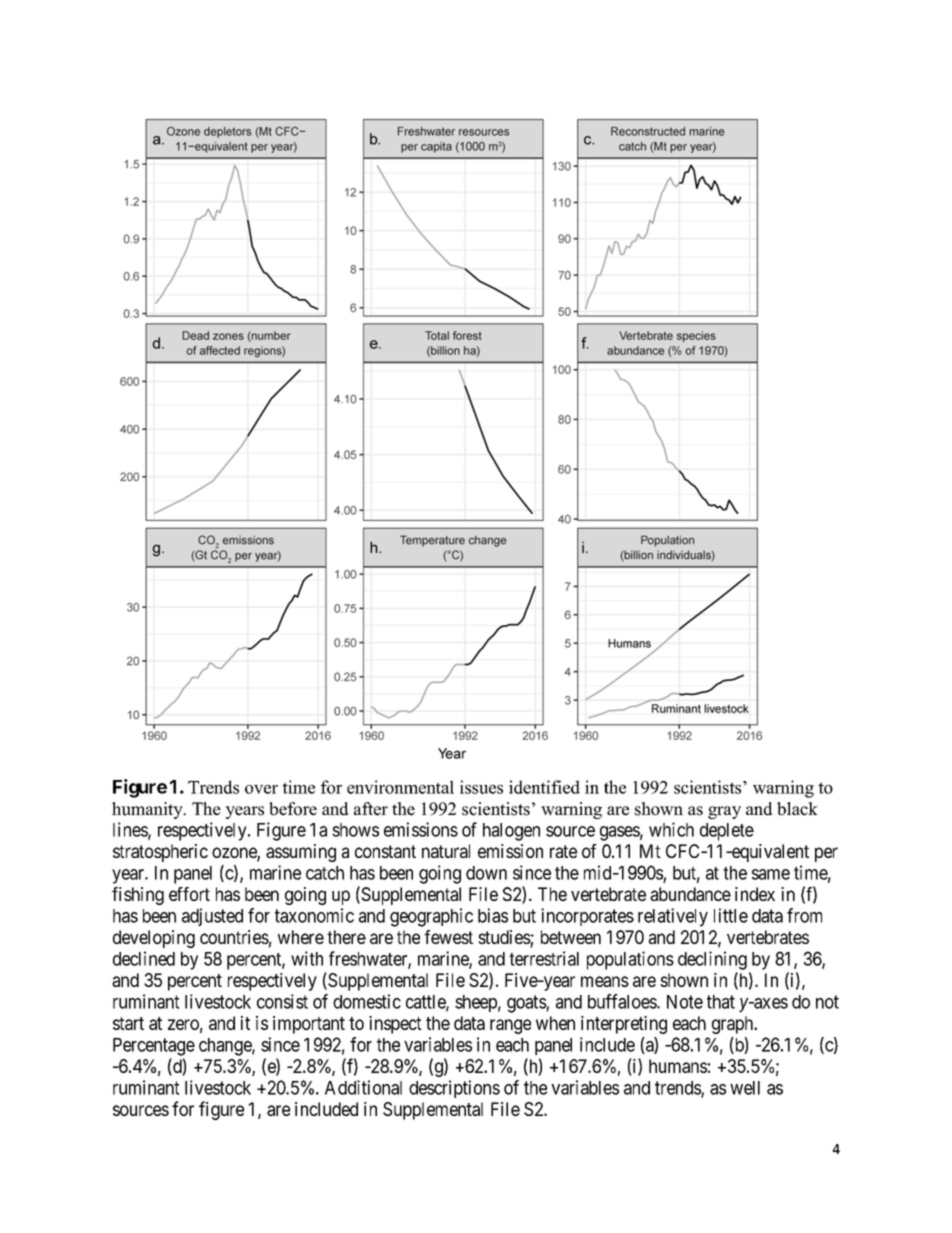 This image has width=952, height=1233. What do you see at coordinates (363, 1087) in the image?
I see `Additional` at bounding box center [363, 1087].
